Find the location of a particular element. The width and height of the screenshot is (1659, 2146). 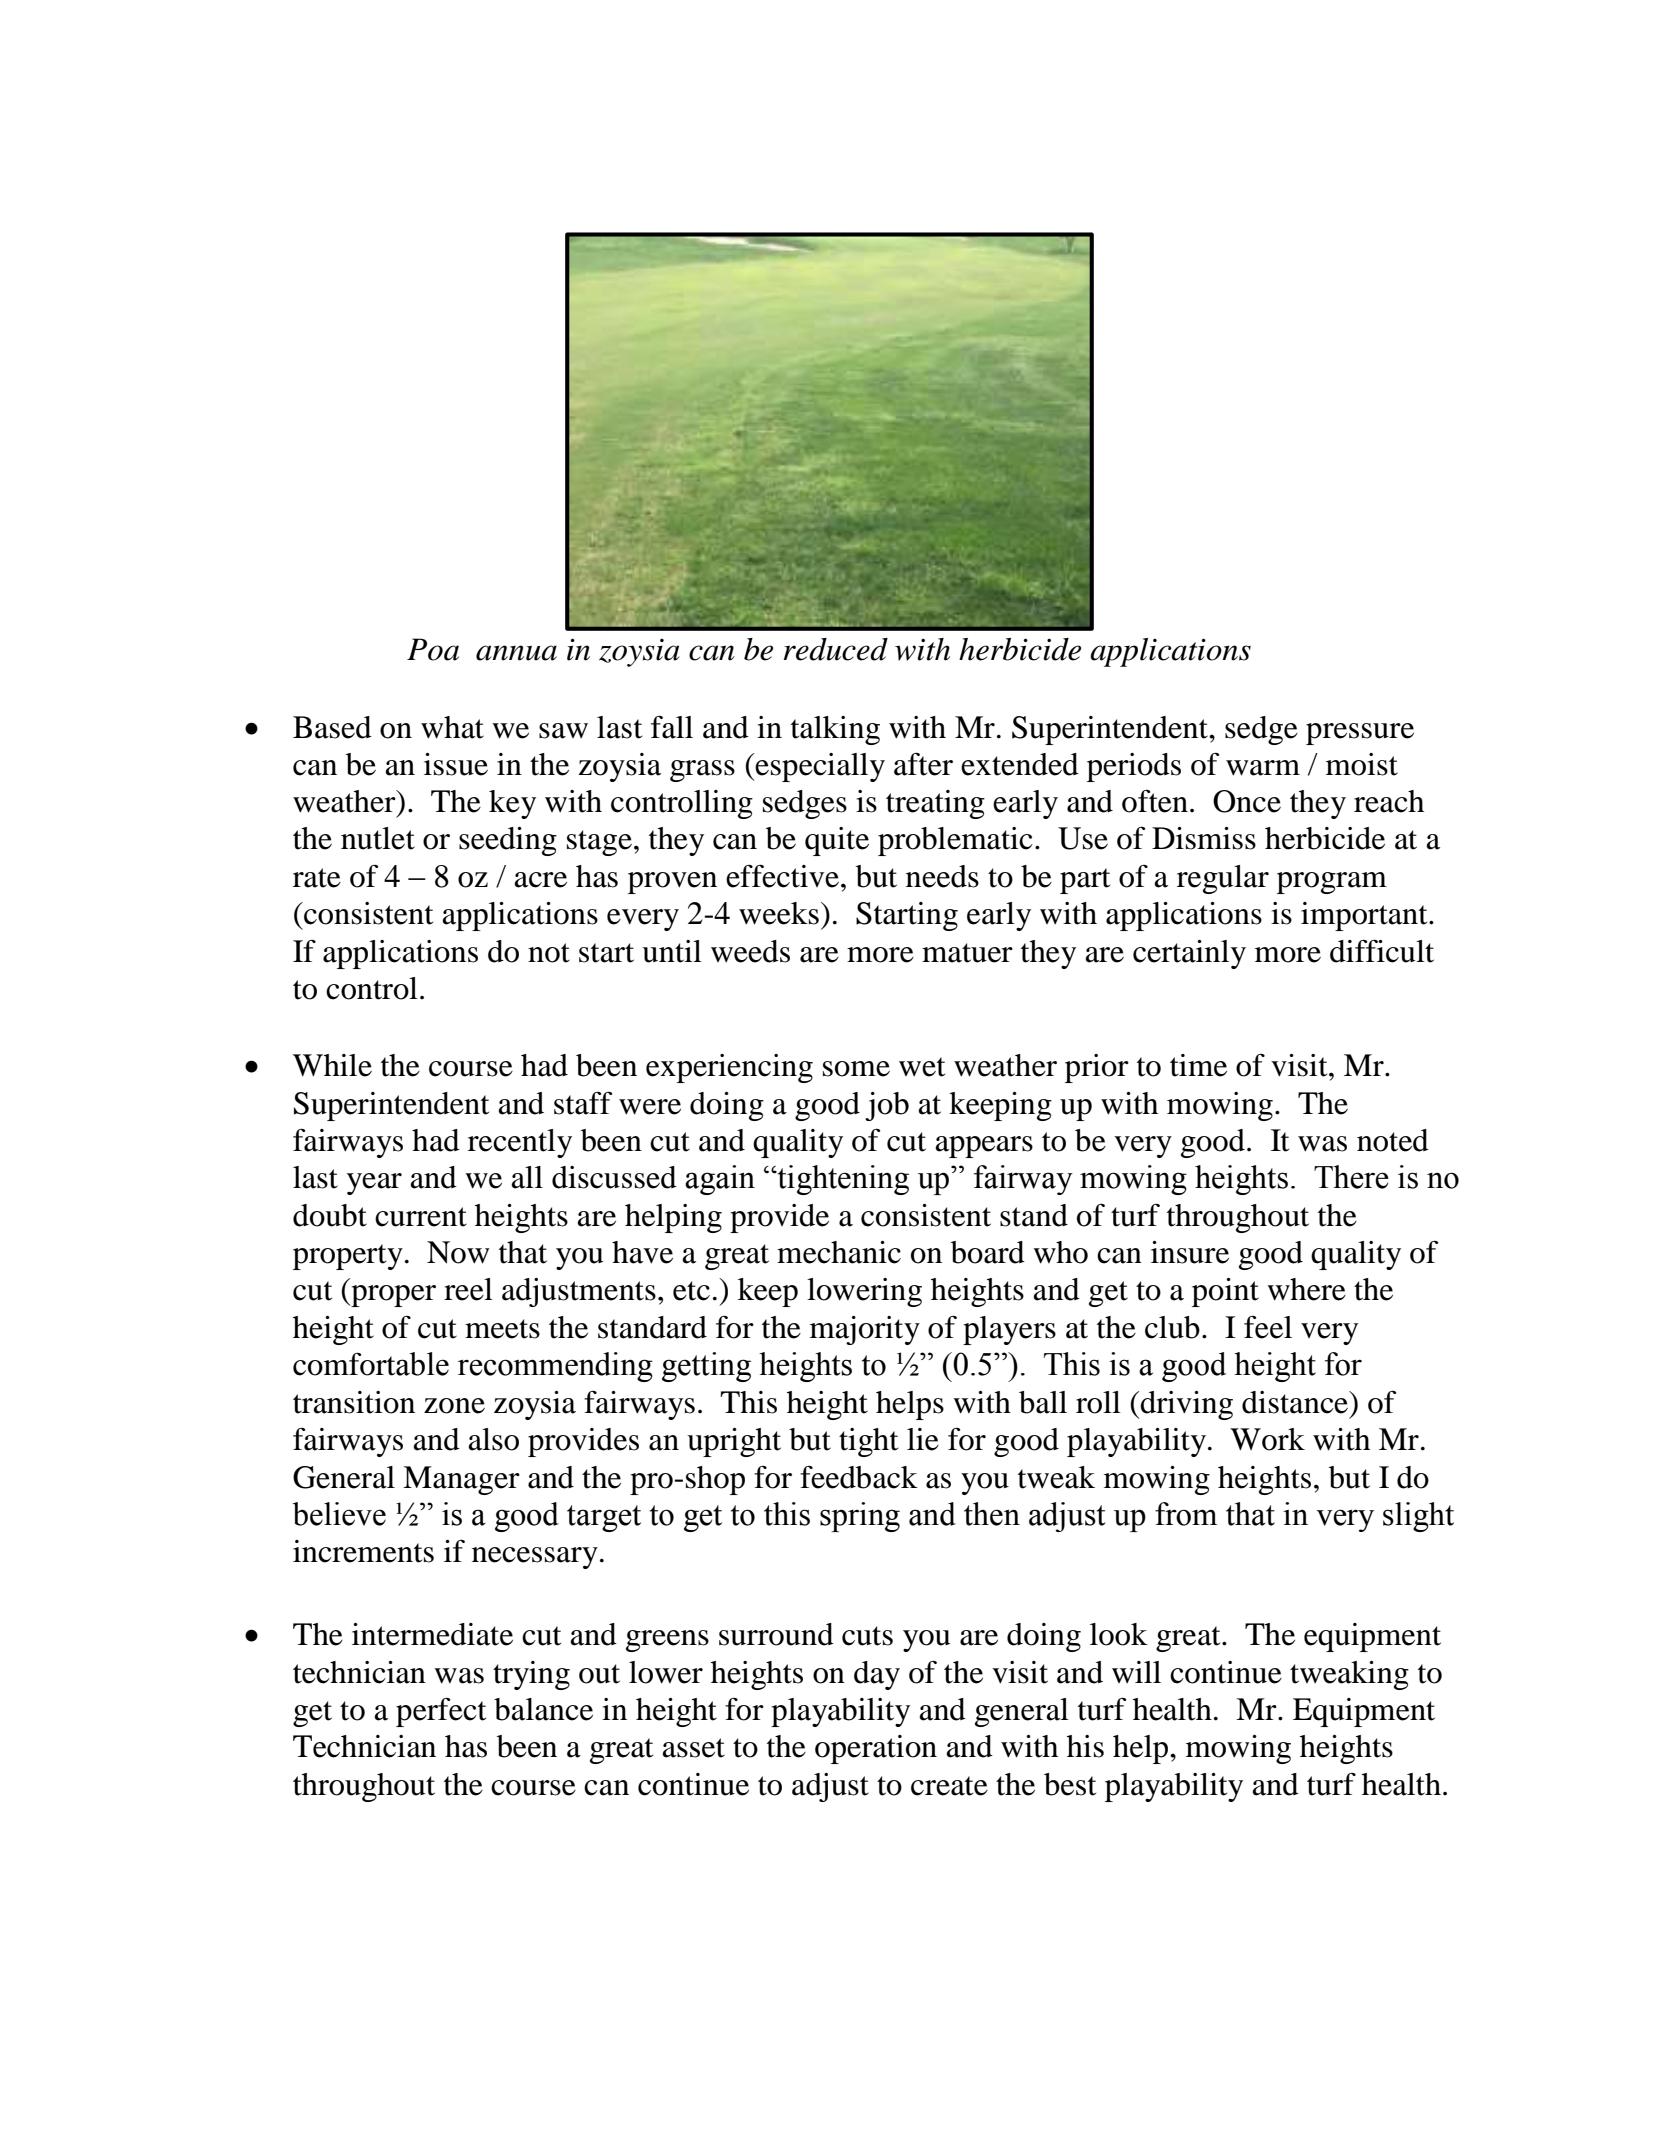

perfect is located at coordinates (441, 1712).
